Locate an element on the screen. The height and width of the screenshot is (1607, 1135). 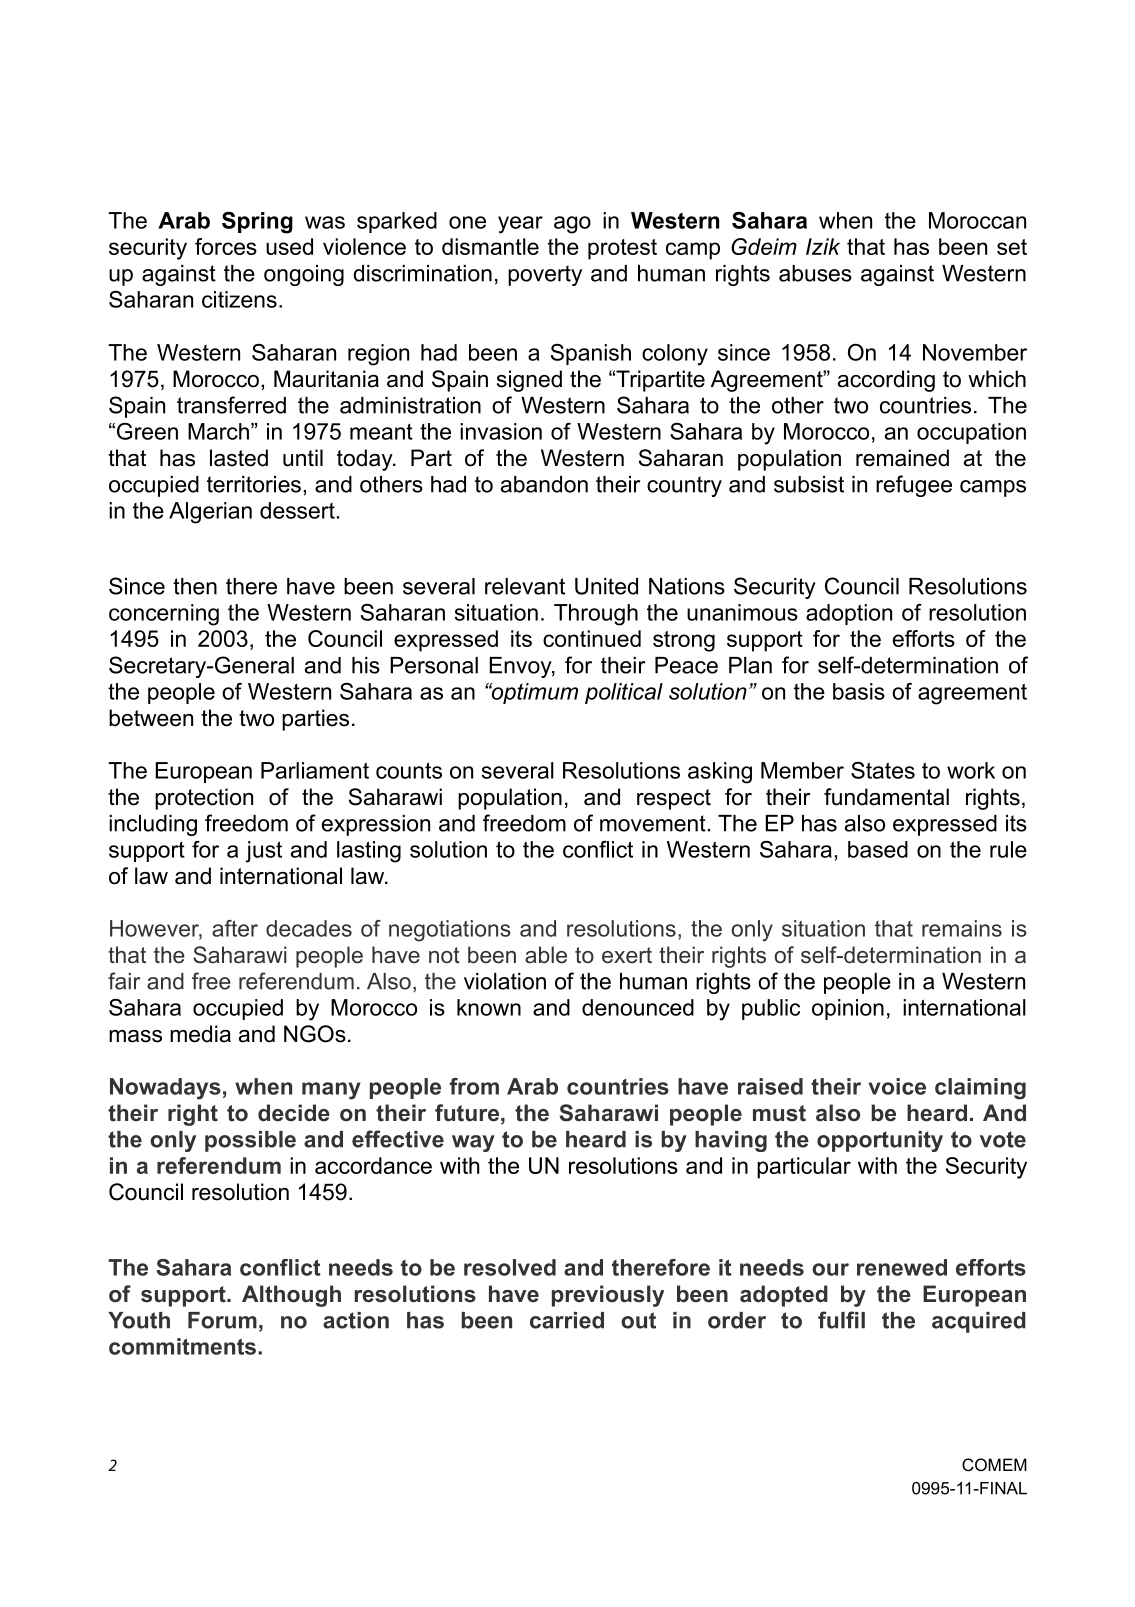
Moroccan is located at coordinates (977, 220).
